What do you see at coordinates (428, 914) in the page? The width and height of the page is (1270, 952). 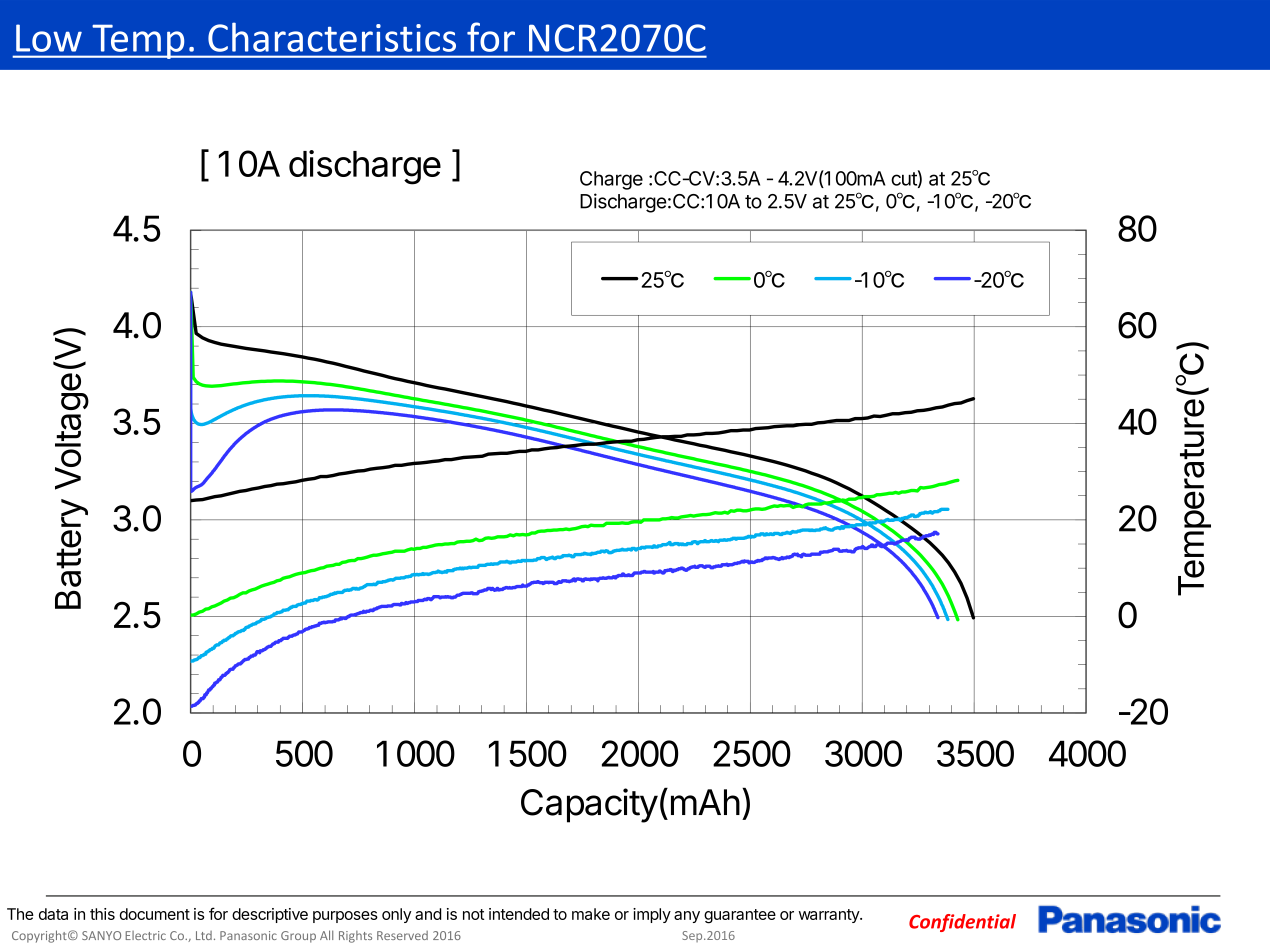 I see `and` at bounding box center [428, 914].
